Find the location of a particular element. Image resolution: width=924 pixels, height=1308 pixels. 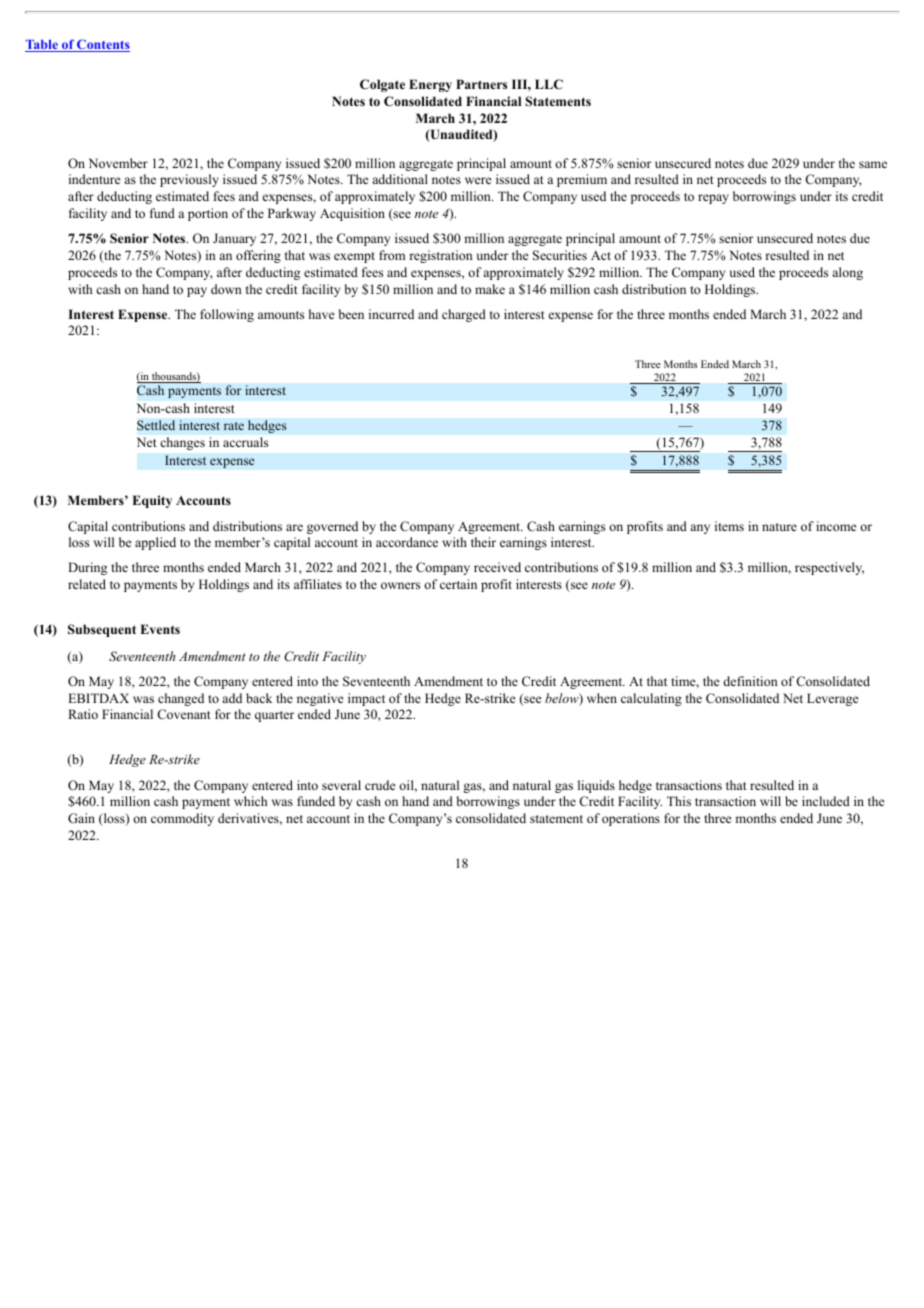

LLC is located at coordinates (549, 84).
